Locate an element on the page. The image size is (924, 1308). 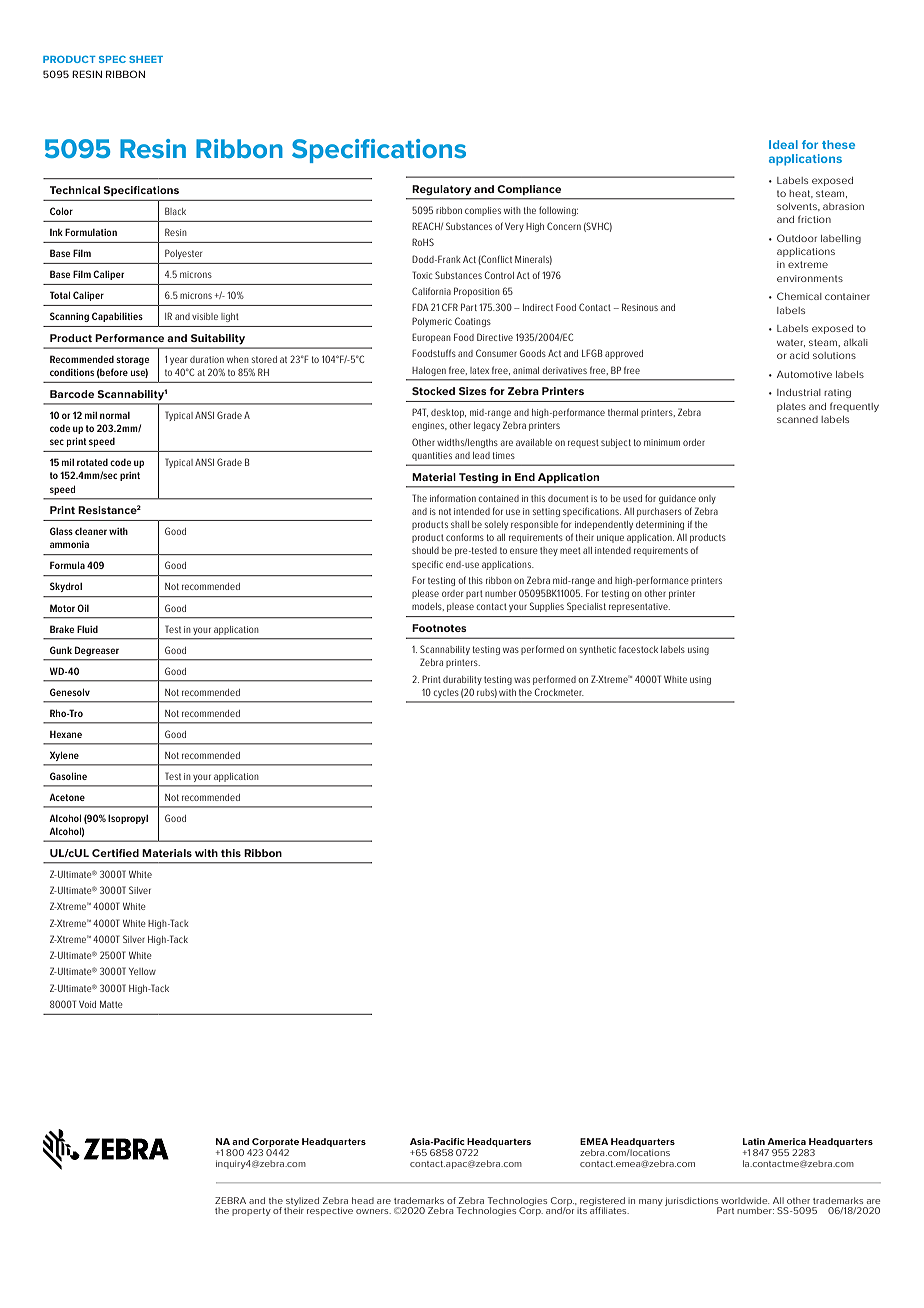
Regulatory is located at coordinates (441, 190).
